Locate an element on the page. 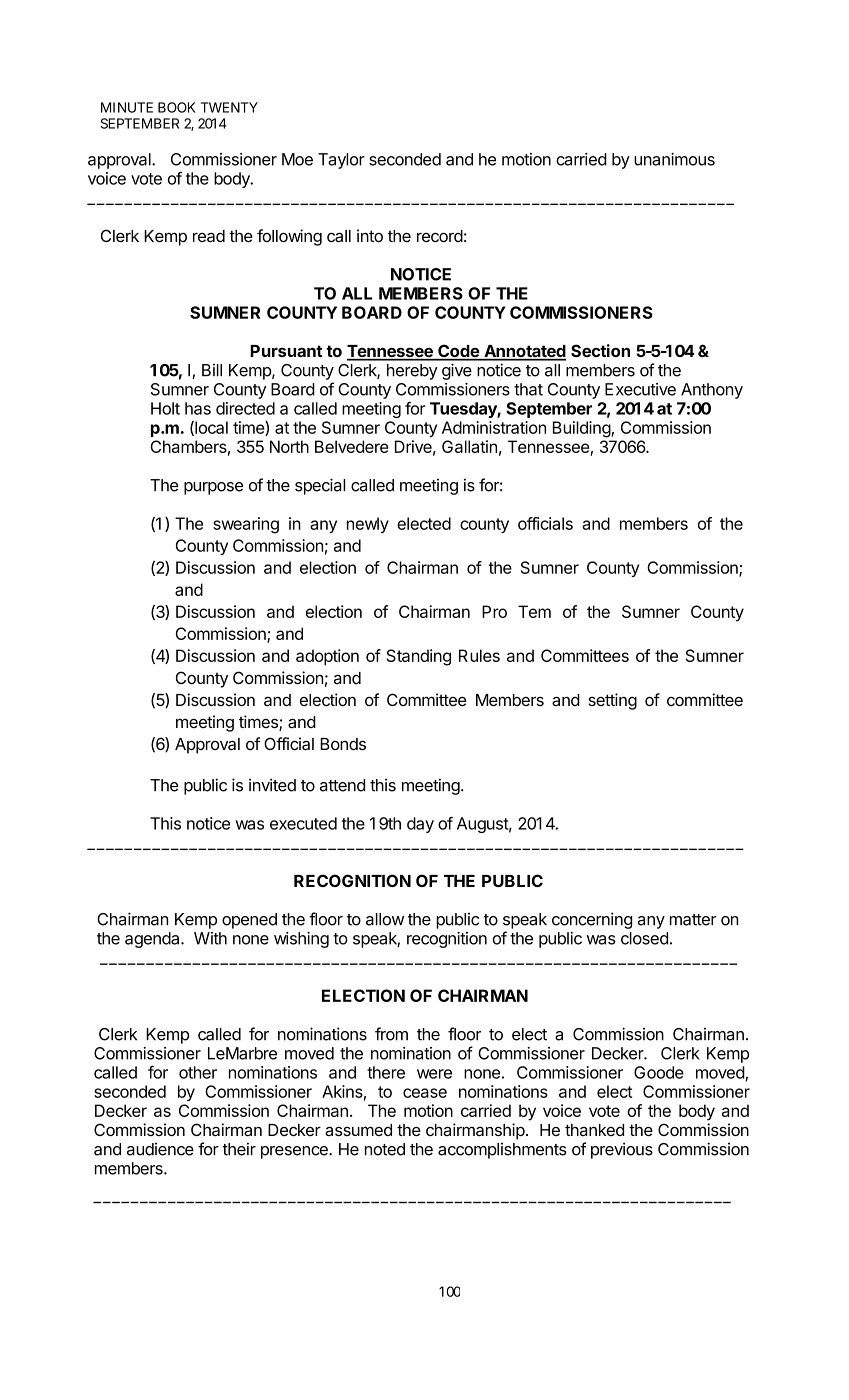  BOOK is located at coordinates (176, 107).
